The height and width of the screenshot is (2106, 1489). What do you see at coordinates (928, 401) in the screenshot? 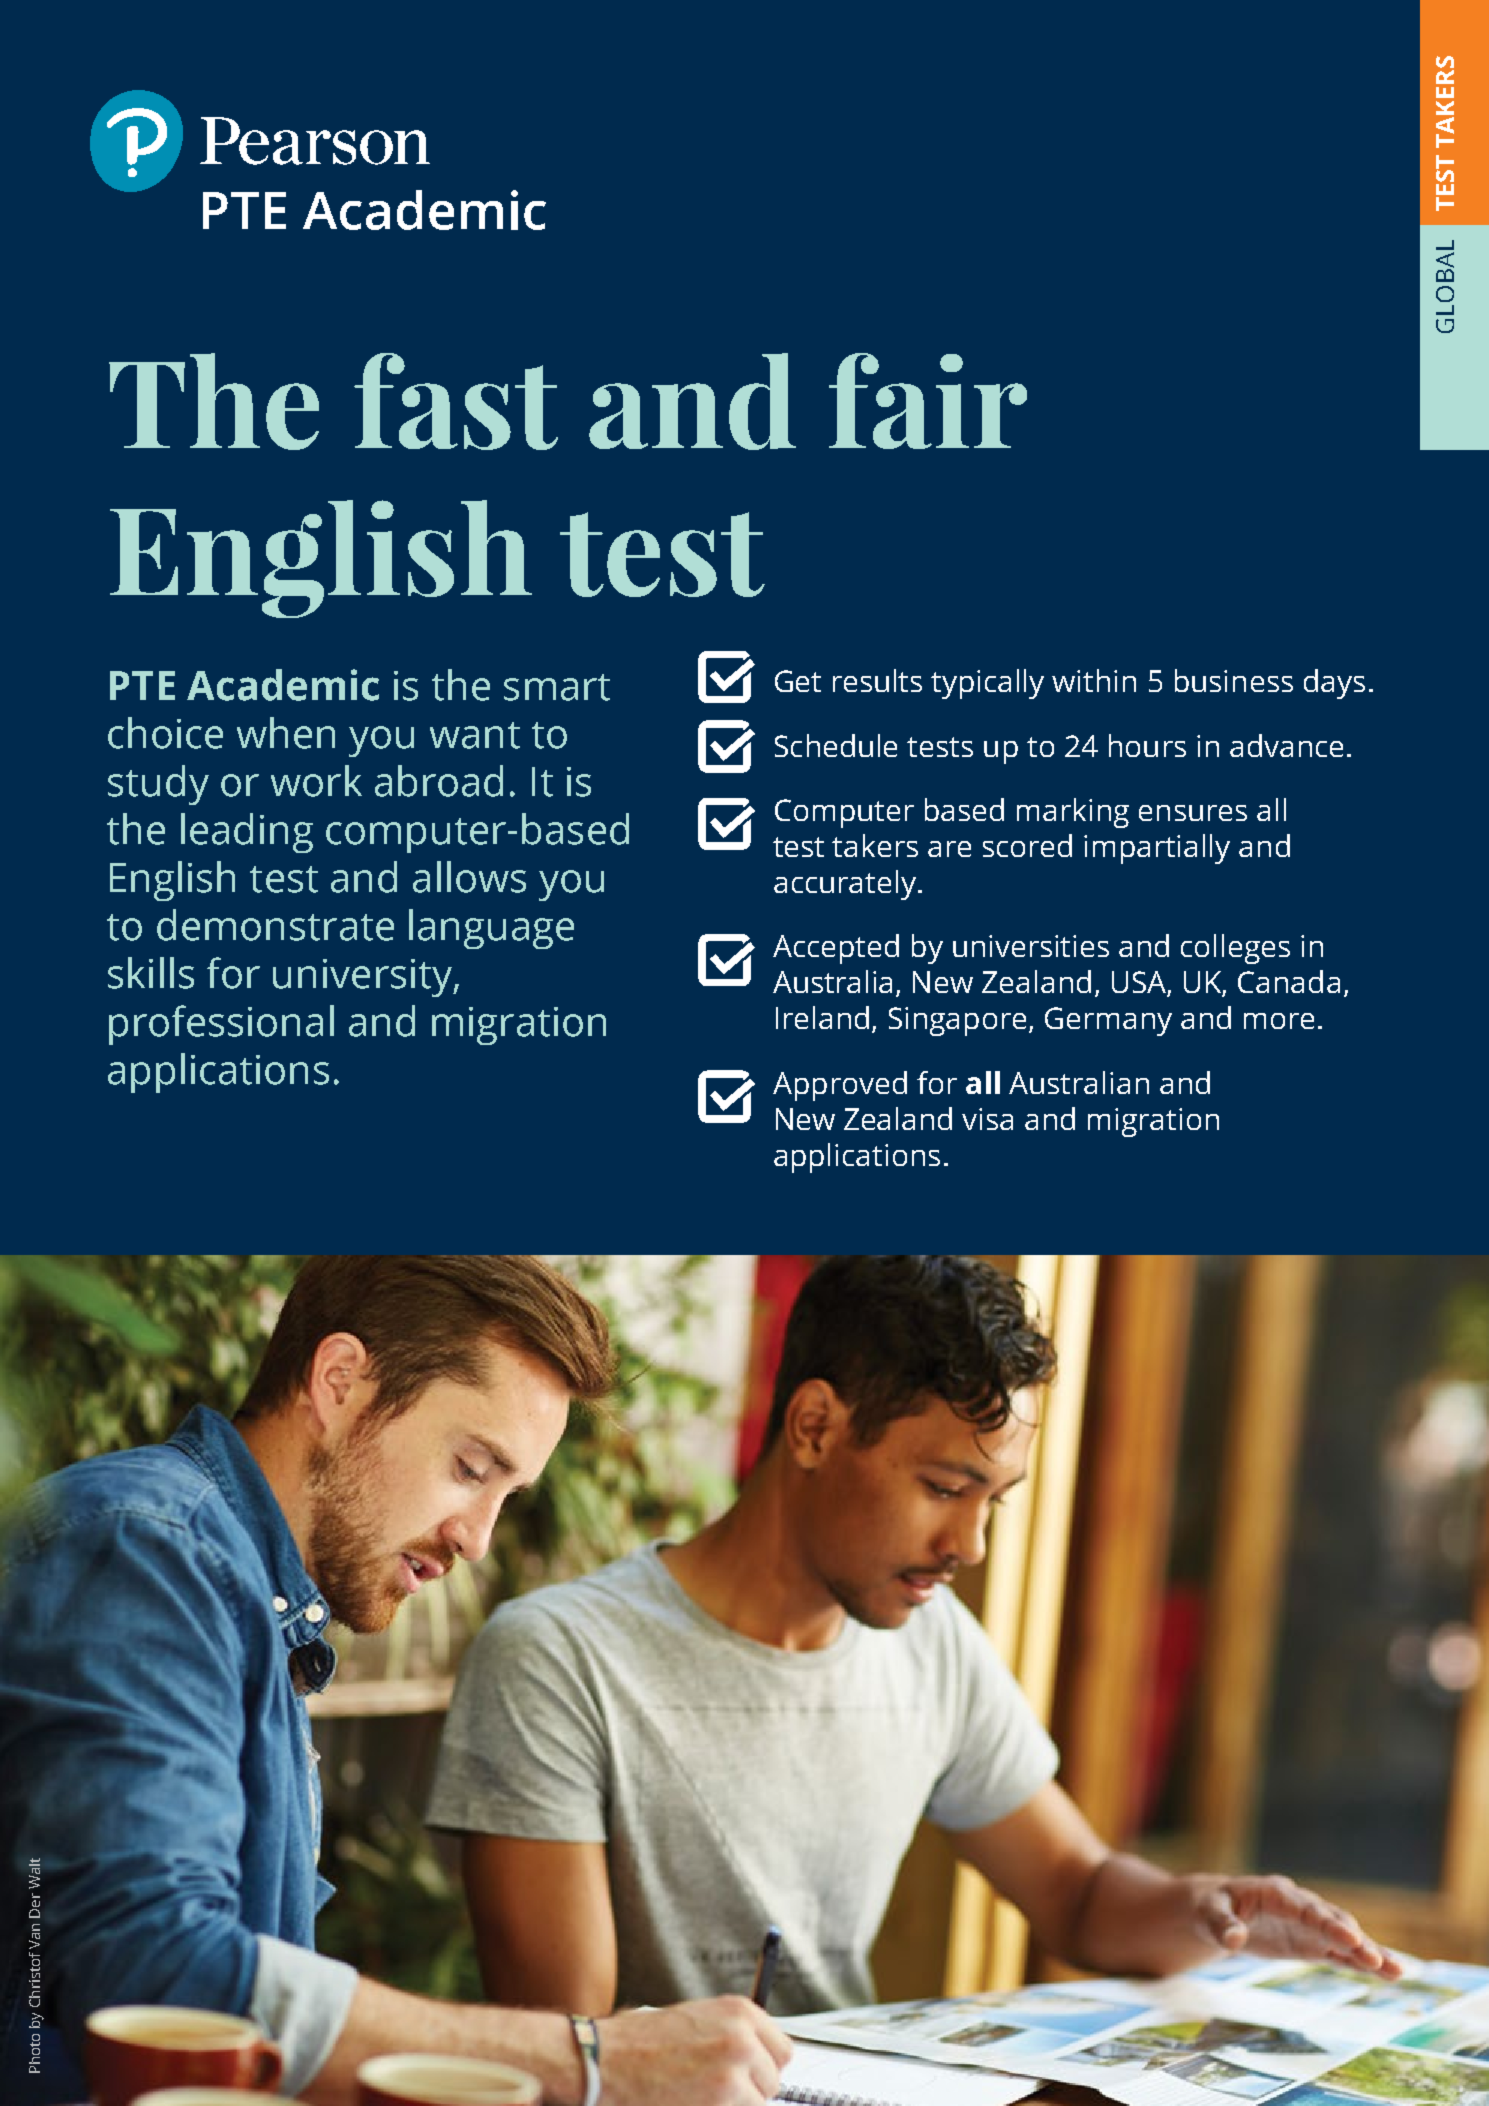
I see `fair` at bounding box center [928, 401].
